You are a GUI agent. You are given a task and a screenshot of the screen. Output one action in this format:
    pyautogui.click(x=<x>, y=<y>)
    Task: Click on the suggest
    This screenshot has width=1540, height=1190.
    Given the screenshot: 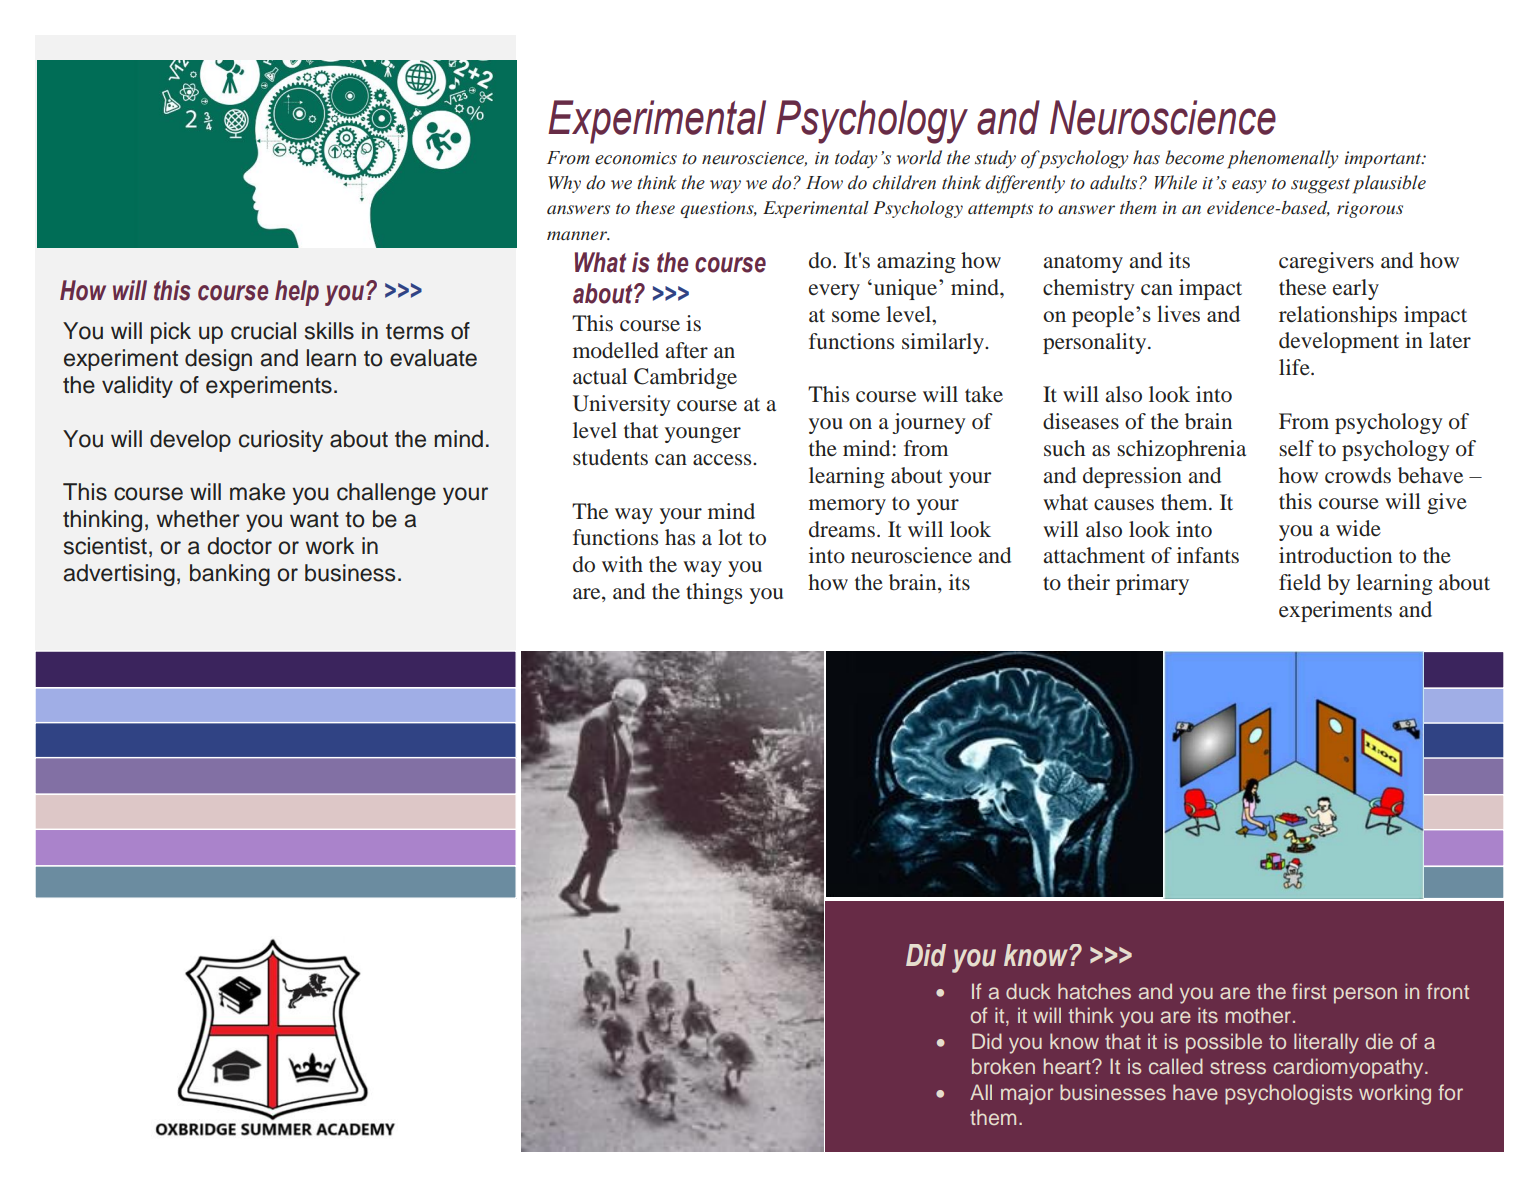 What is the action you would take?
    pyautogui.click(x=1320, y=186)
